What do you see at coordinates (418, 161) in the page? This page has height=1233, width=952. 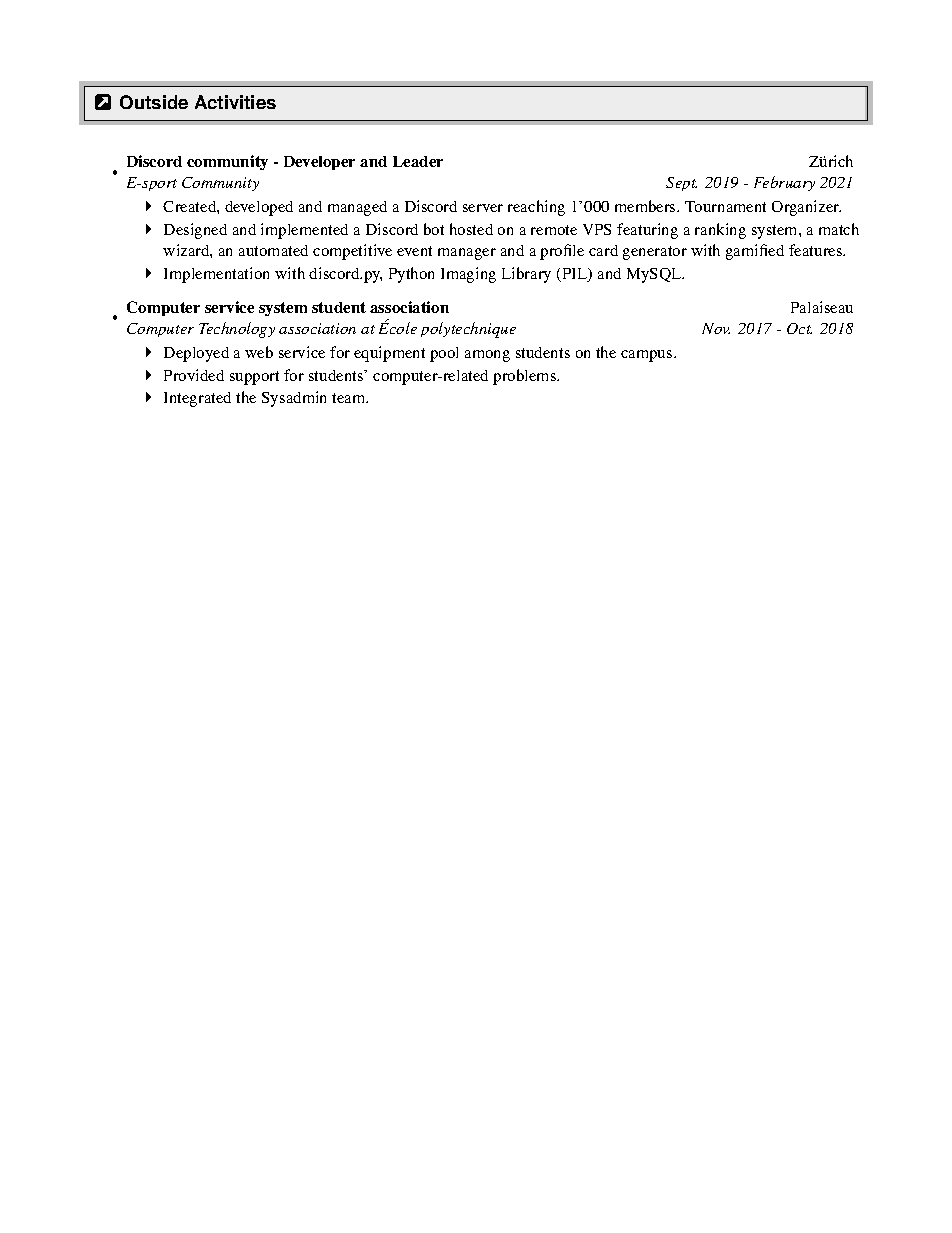 I see `Leader` at bounding box center [418, 161].
